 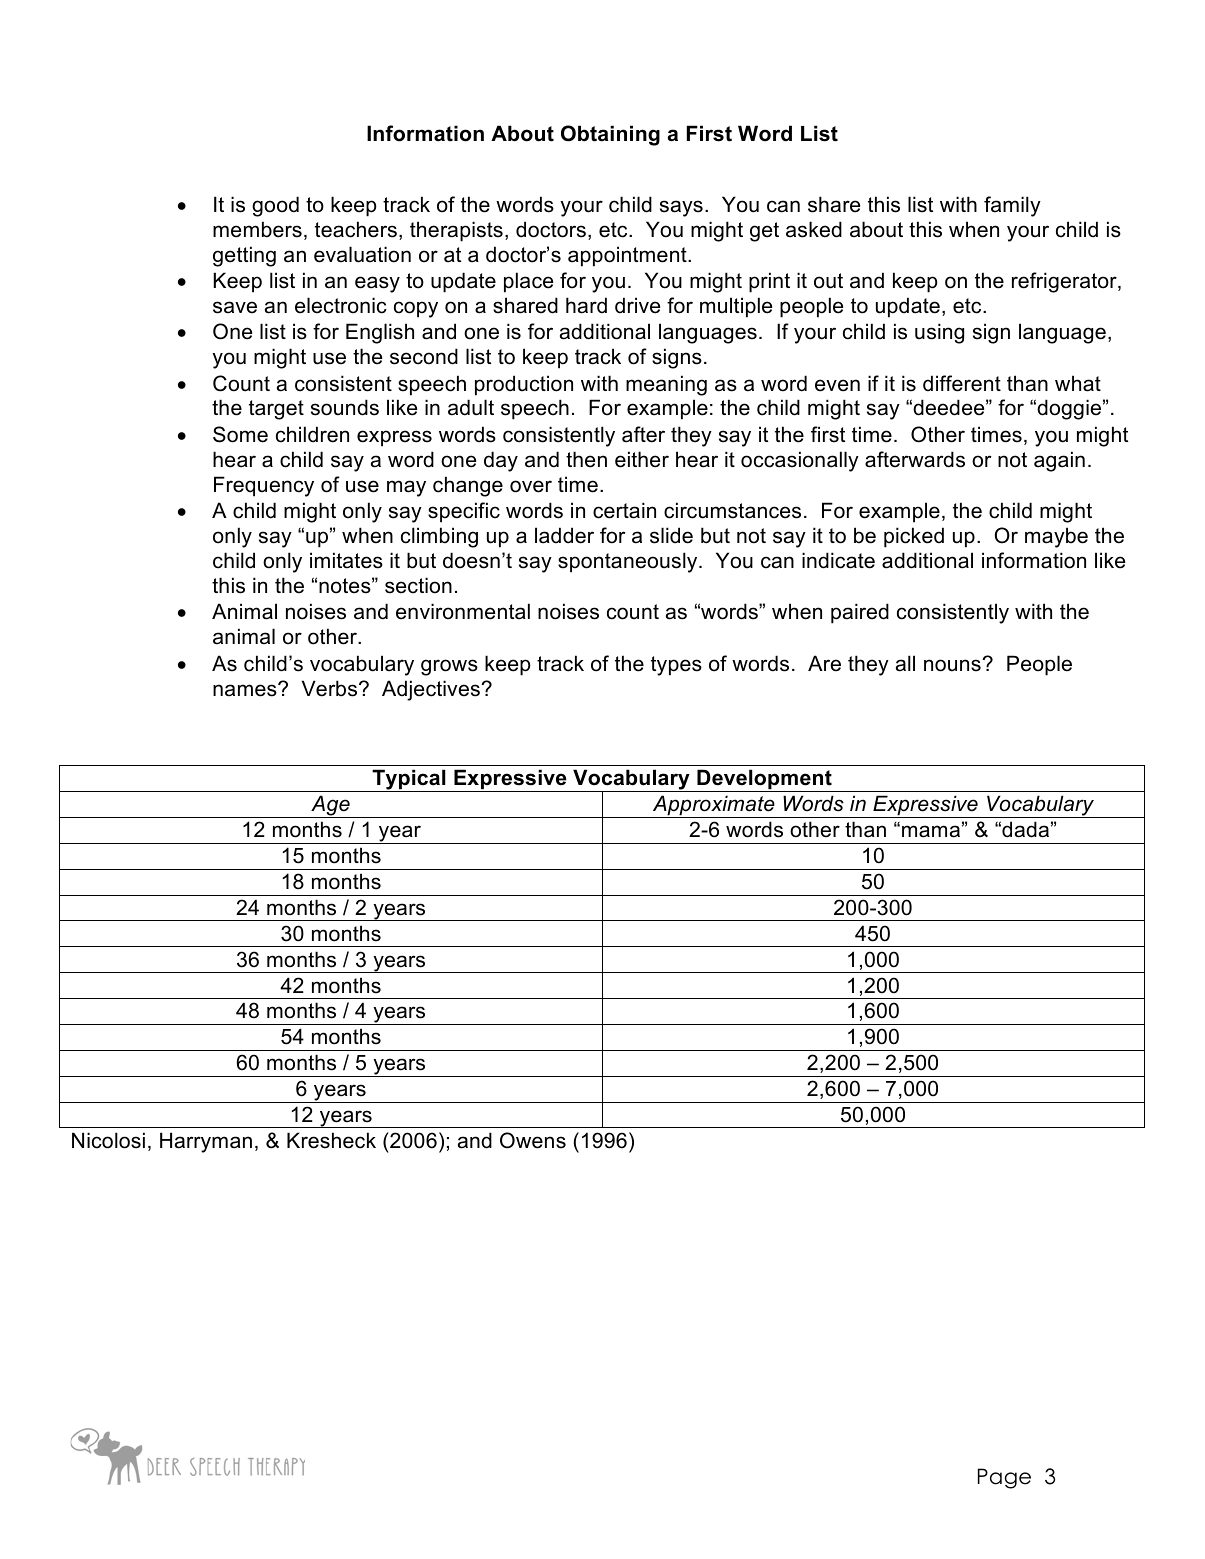 I want to click on teachers, so click(x=356, y=229).
